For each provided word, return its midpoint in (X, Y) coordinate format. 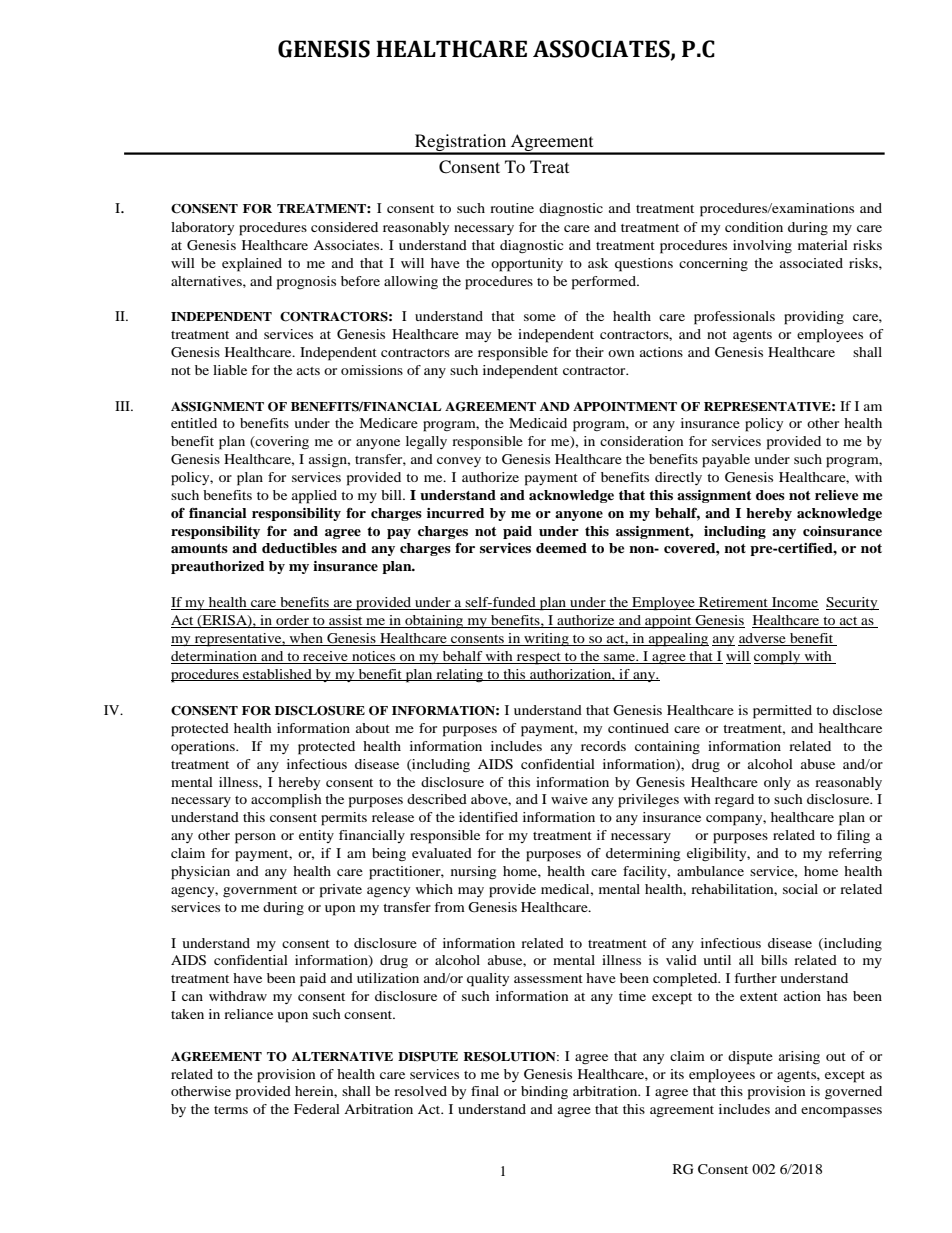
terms (231, 1110)
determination (215, 657)
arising (799, 1058)
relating (460, 676)
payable (726, 461)
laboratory (202, 228)
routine (512, 208)
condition (754, 227)
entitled (194, 423)
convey (459, 462)
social (800, 889)
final (485, 1091)
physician (200, 873)
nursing (473, 872)
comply (778, 658)
